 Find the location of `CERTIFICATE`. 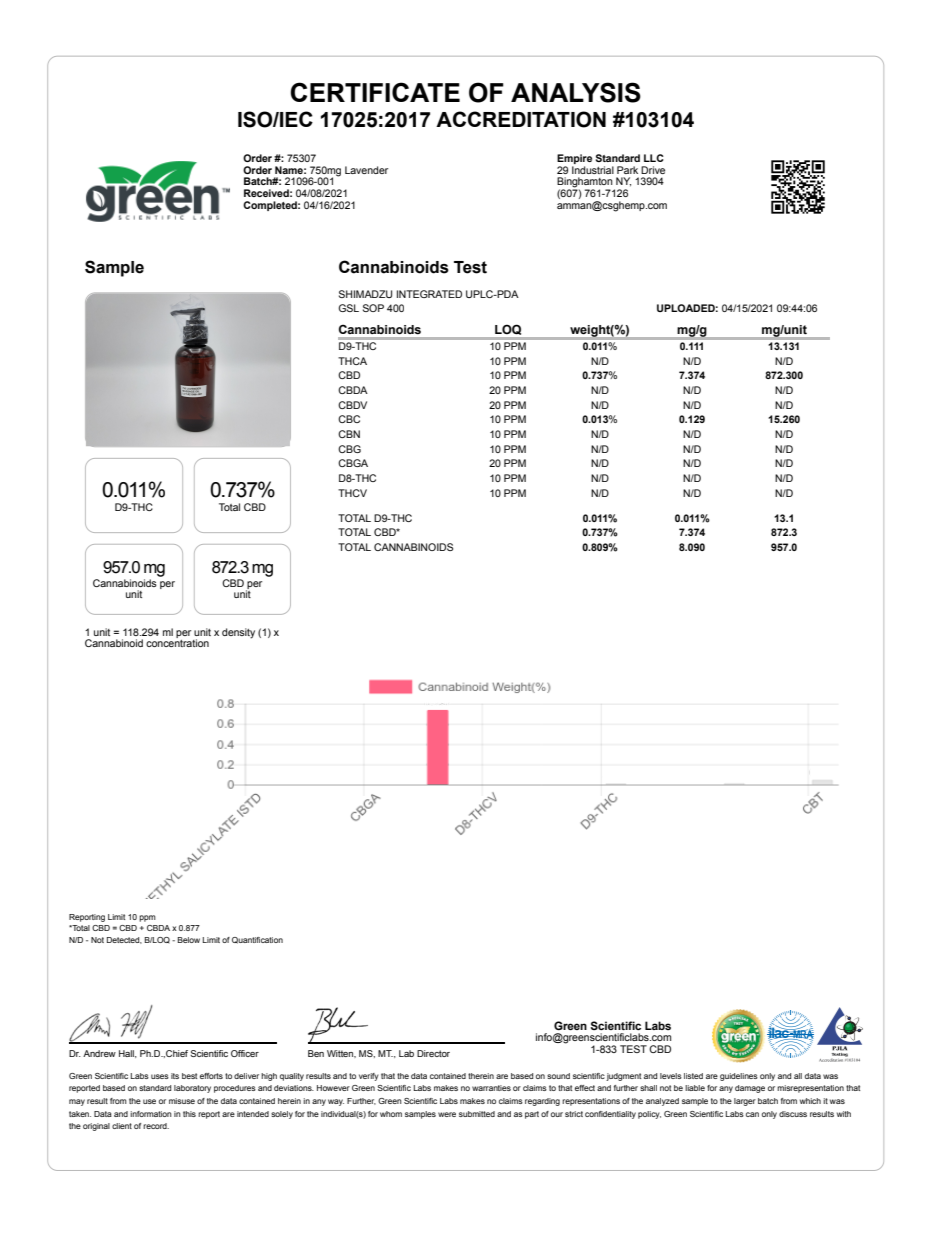

CERTIFICATE is located at coordinates (375, 92).
